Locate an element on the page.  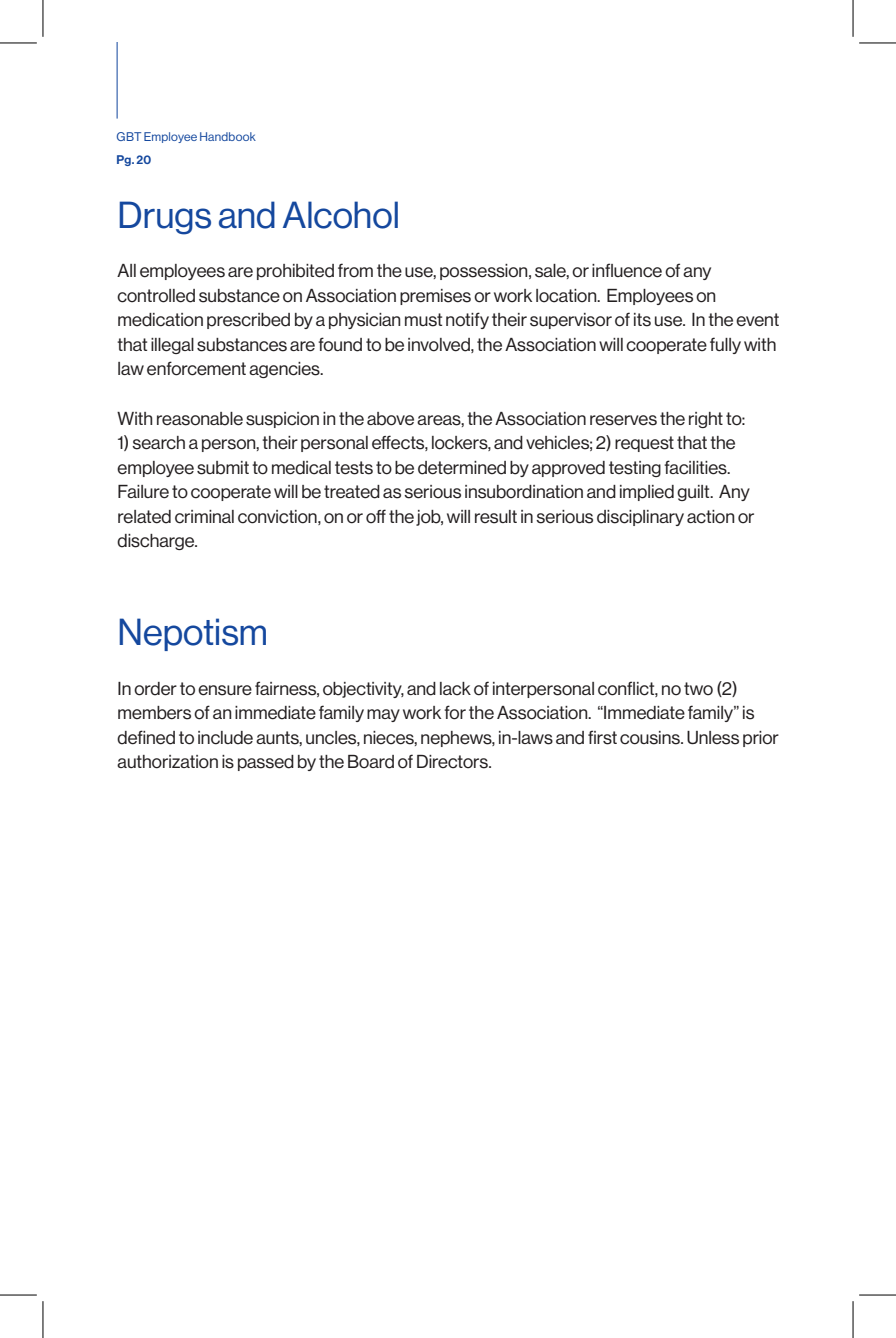
Alcohol is located at coordinates (340, 215).
